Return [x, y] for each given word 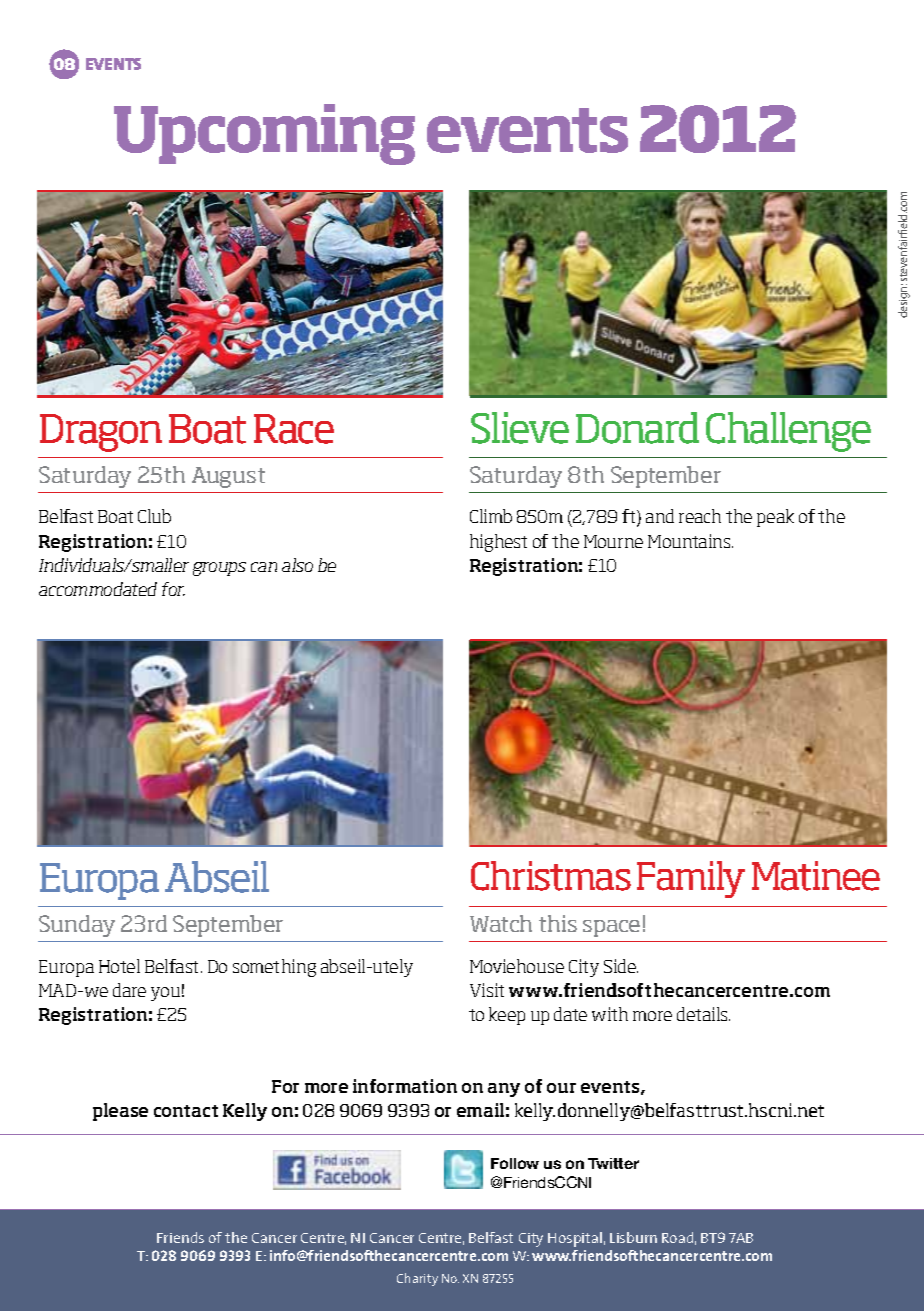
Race [294, 429]
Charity [417, 1279]
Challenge [788, 432]
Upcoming [264, 134]
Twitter [613, 1163]
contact [186, 1111]
